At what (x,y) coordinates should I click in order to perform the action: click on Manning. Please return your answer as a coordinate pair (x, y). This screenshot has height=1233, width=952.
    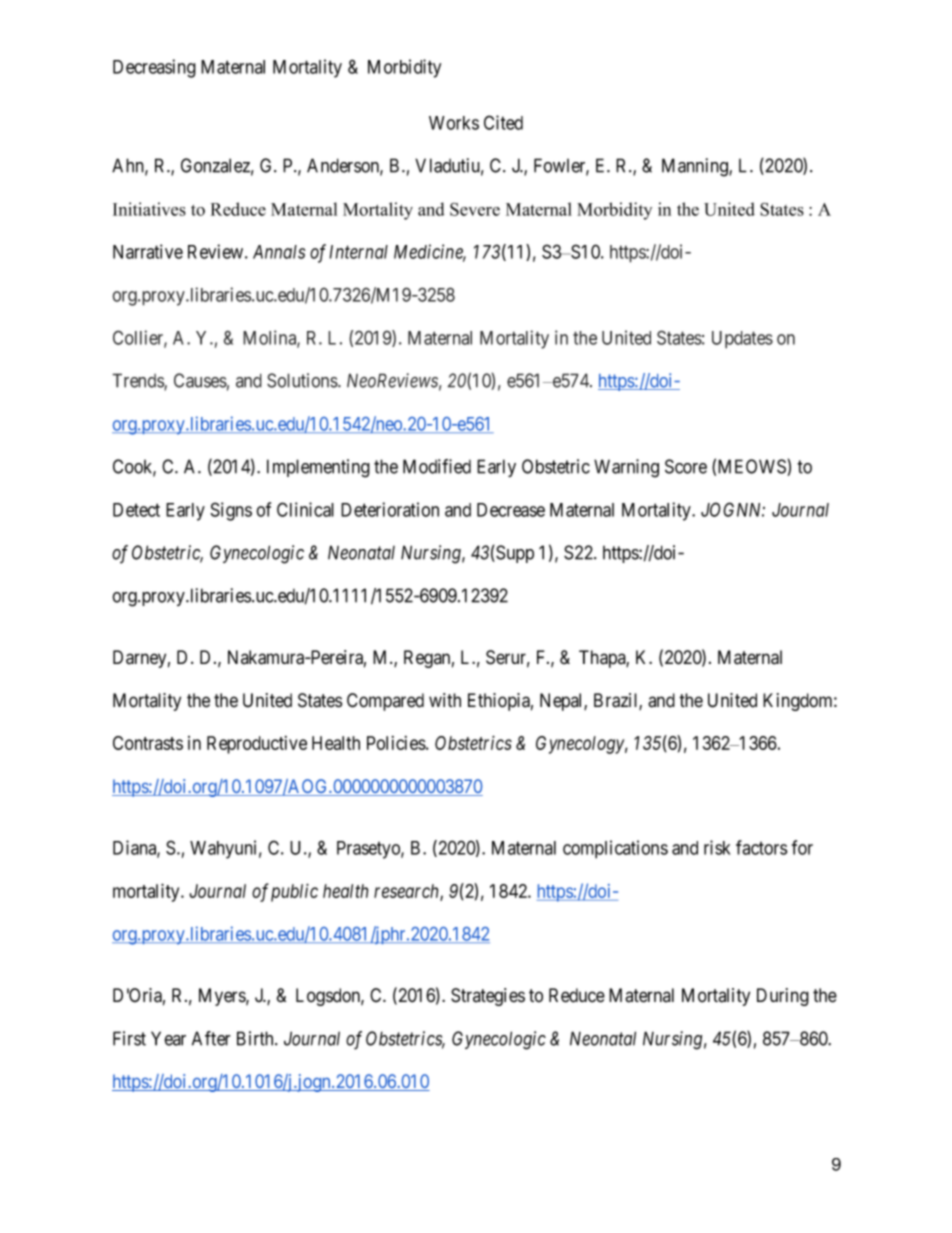
    Looking at the image, I should click on (696, 167).
